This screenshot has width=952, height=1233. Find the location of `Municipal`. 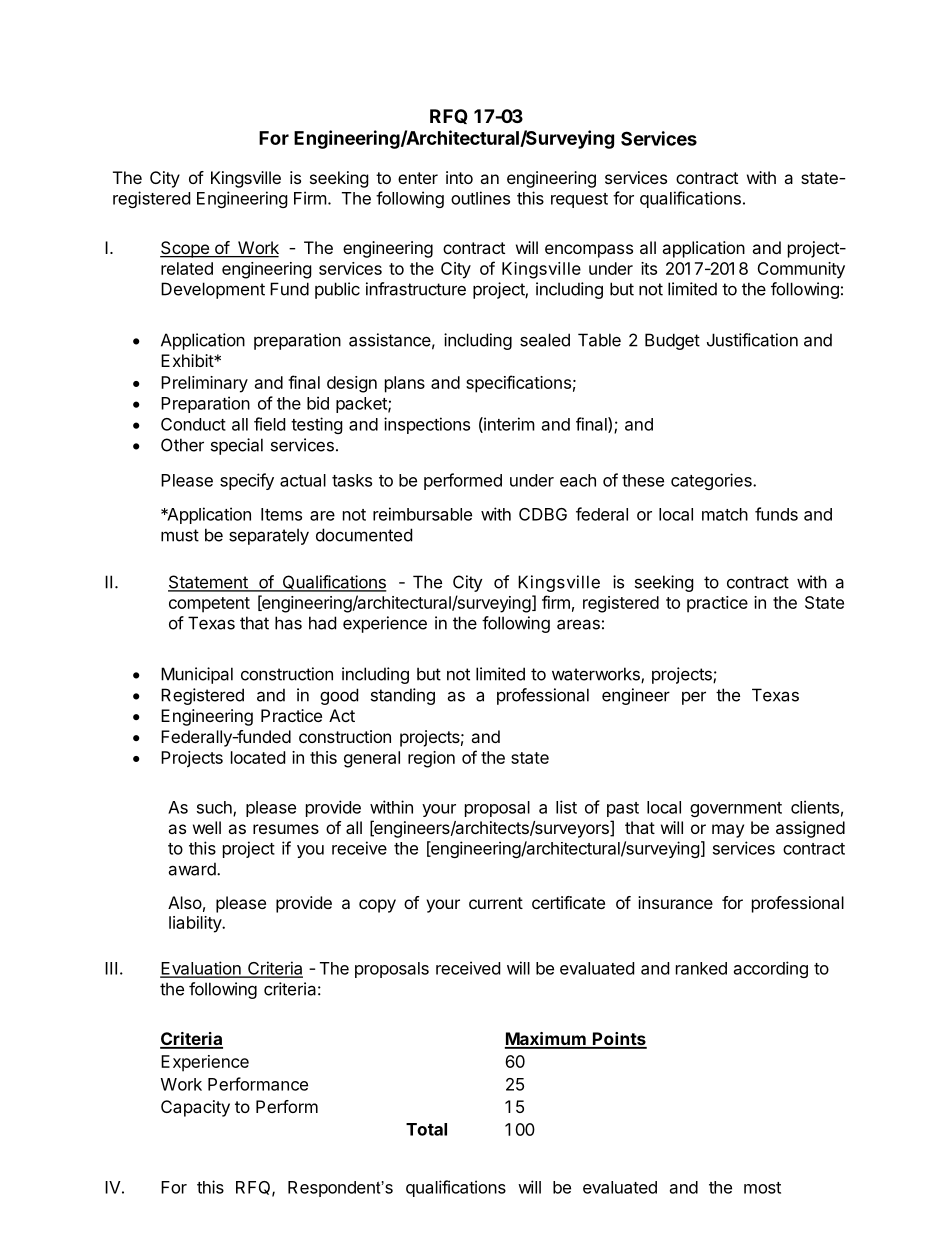

Municipal is located at coordinates (197, 675).
